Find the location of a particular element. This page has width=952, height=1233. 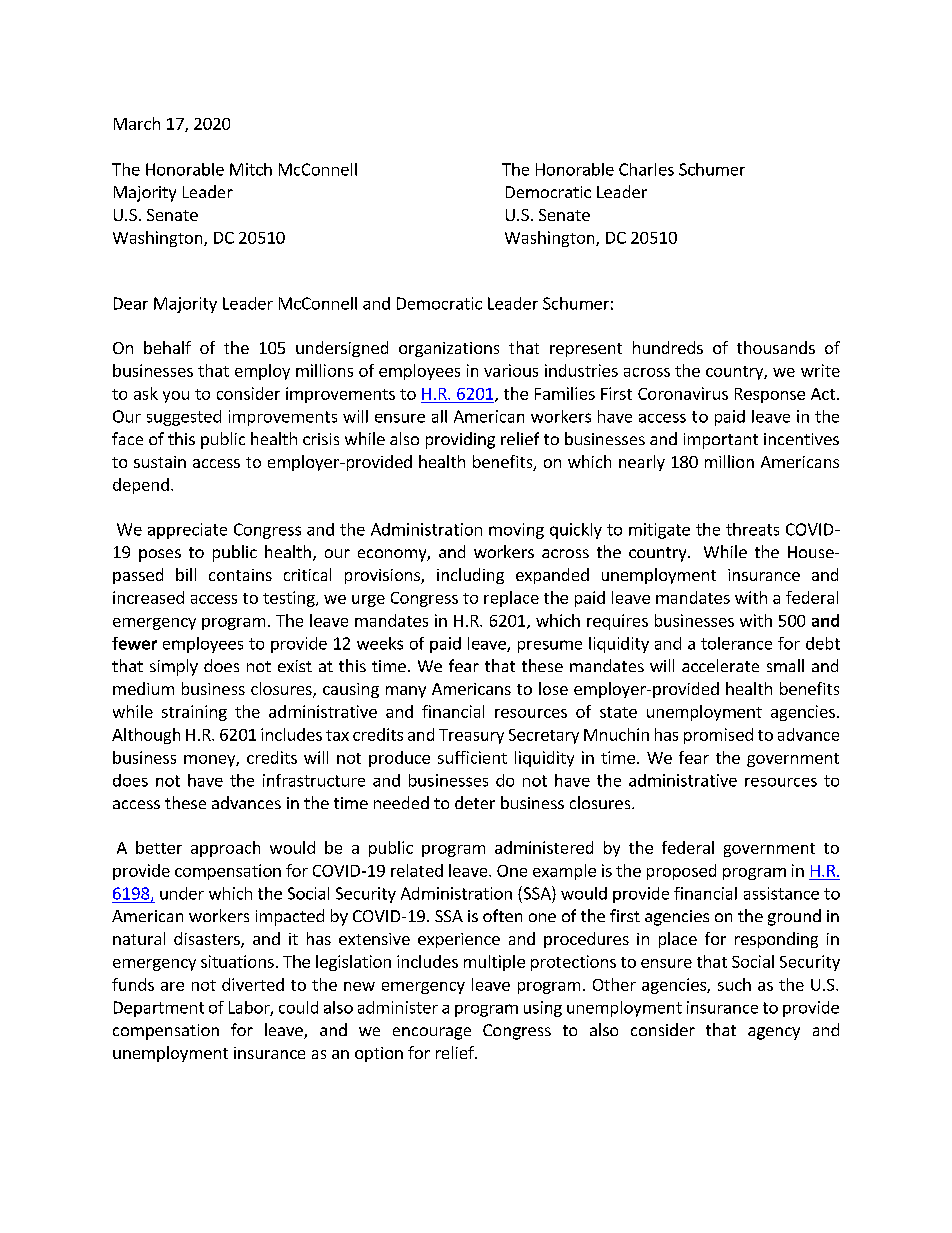

including is located at coordinates (470, 576).
